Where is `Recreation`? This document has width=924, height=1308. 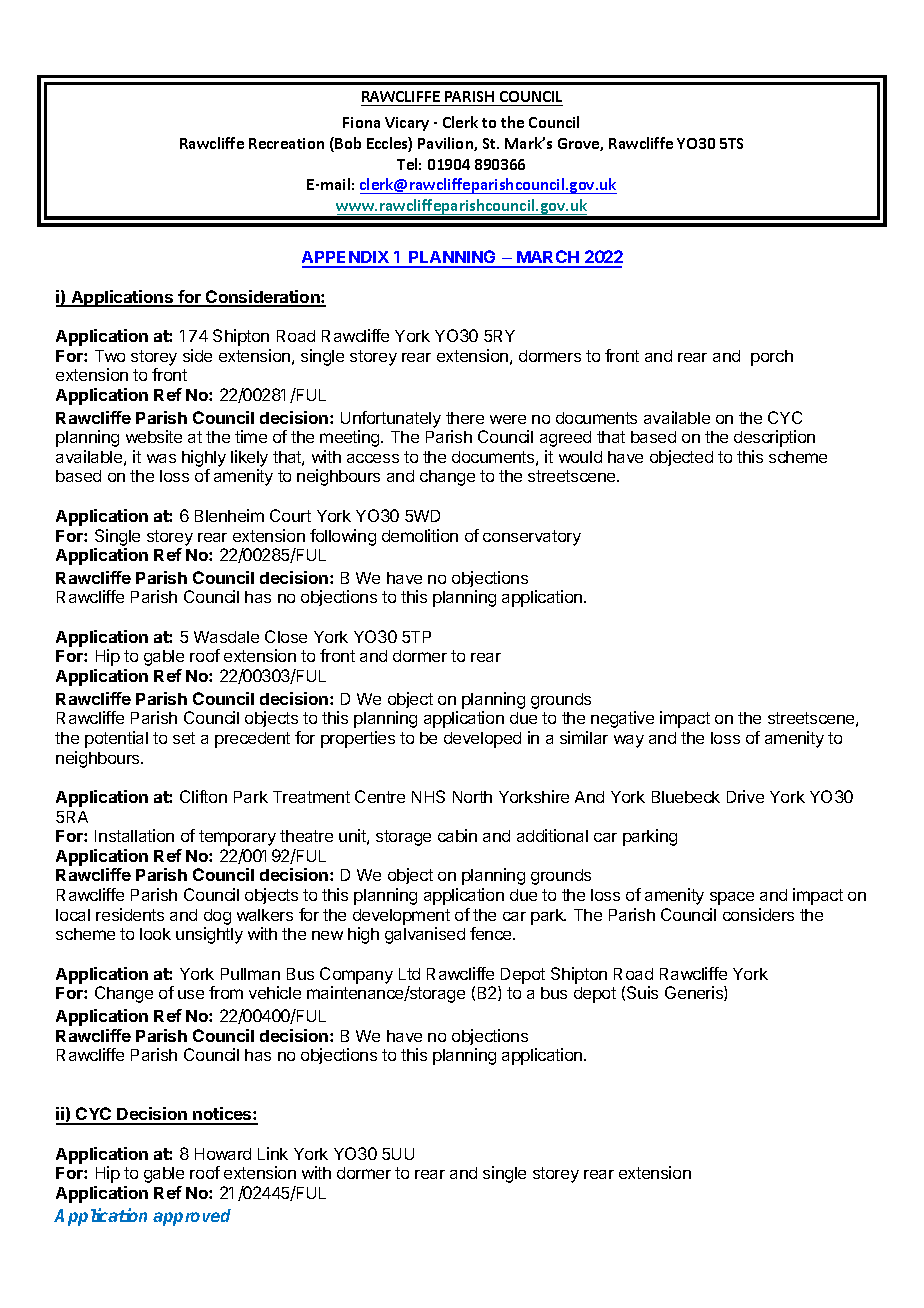 Recreation is located at coordinates (286, 143).
